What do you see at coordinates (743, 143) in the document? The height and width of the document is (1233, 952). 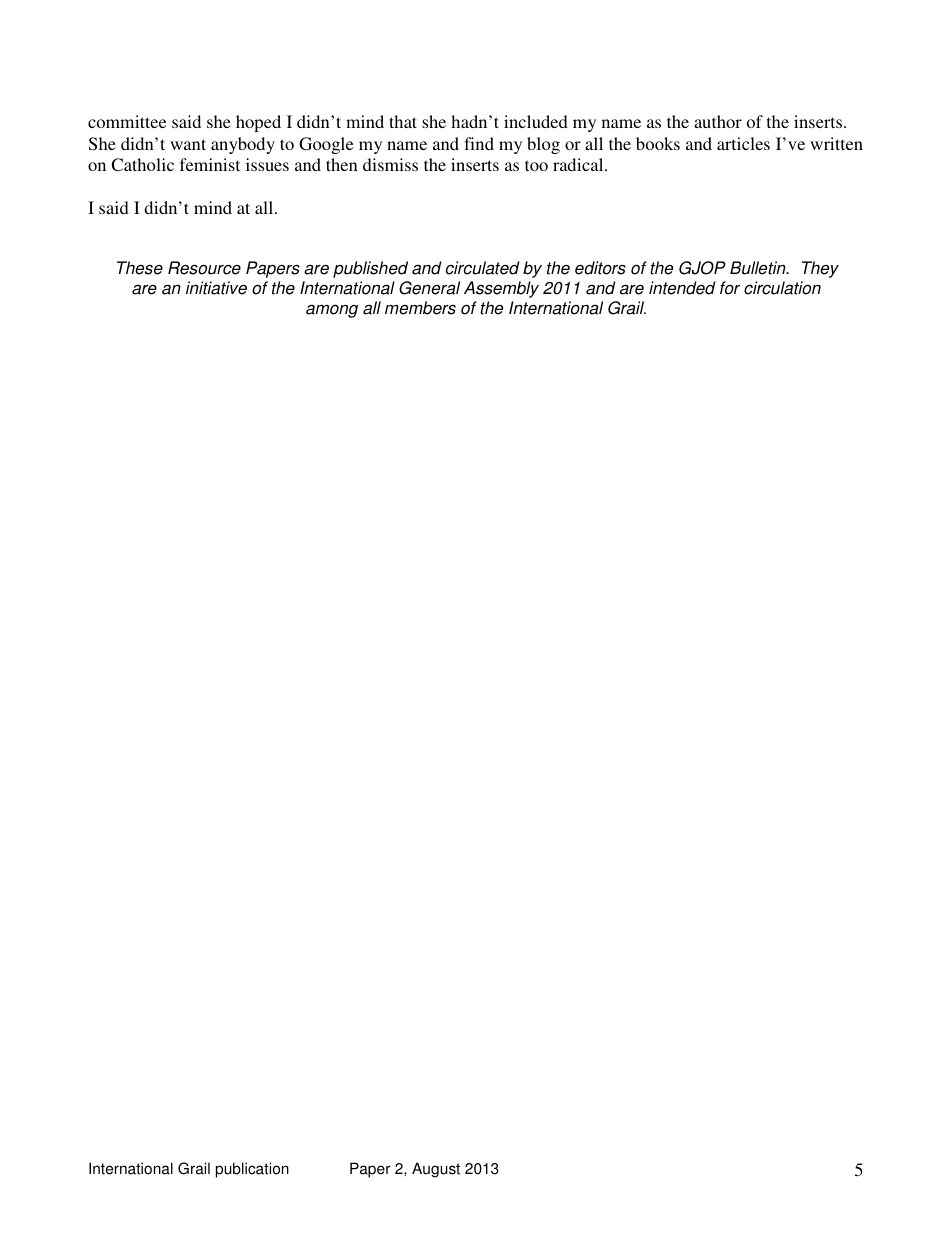 I see `articles` at bounding box center [743, 143].
